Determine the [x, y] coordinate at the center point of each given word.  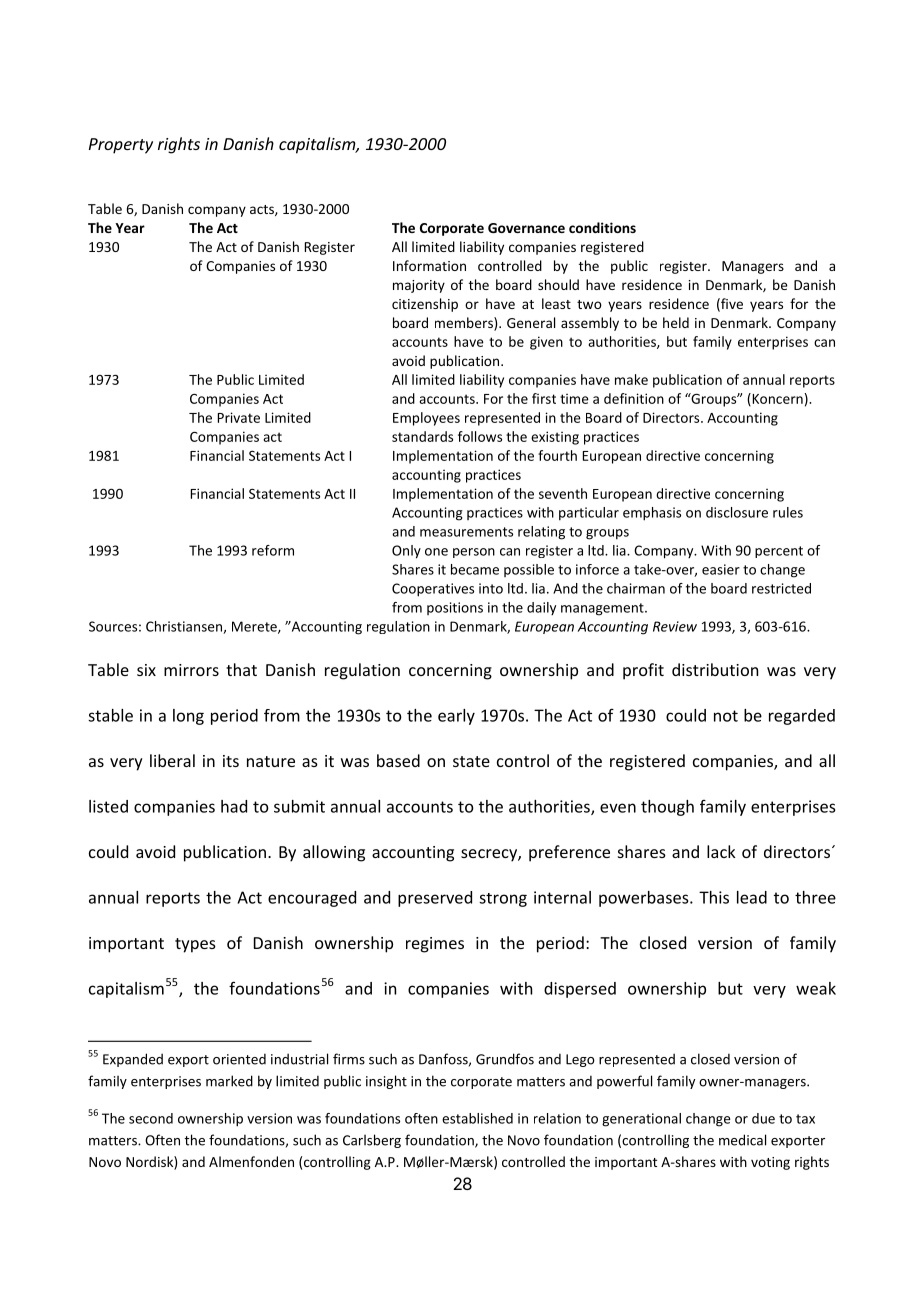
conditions [602, 227]
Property [121, 146]
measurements [466, 532]
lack [721, 851]
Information [429, 265]
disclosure [737, 512]
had [234, 806]
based [398, 760]
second [151, 1118]
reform [273, 550]
